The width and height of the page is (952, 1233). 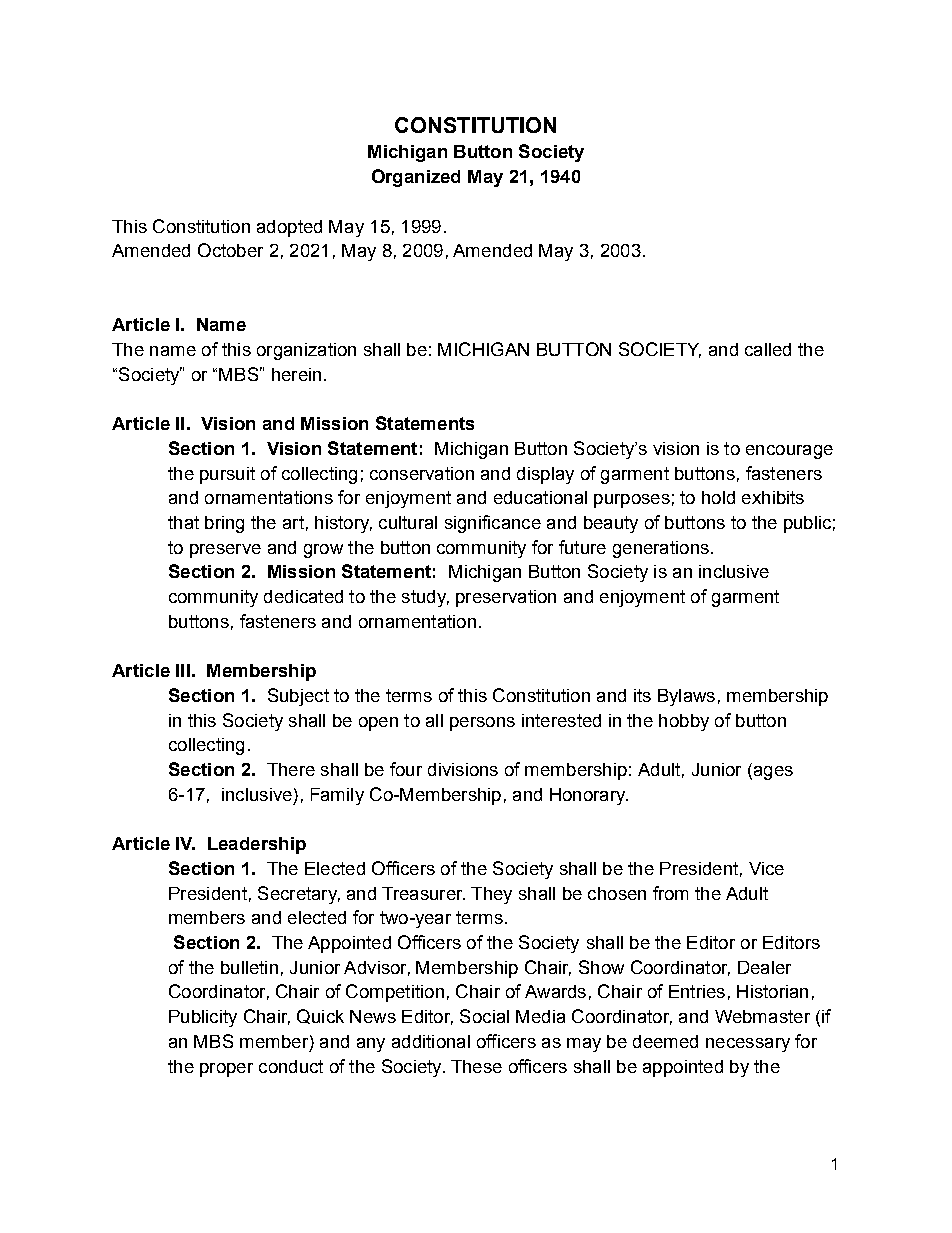 I want to click on These, so click(x=476, y=1066).
